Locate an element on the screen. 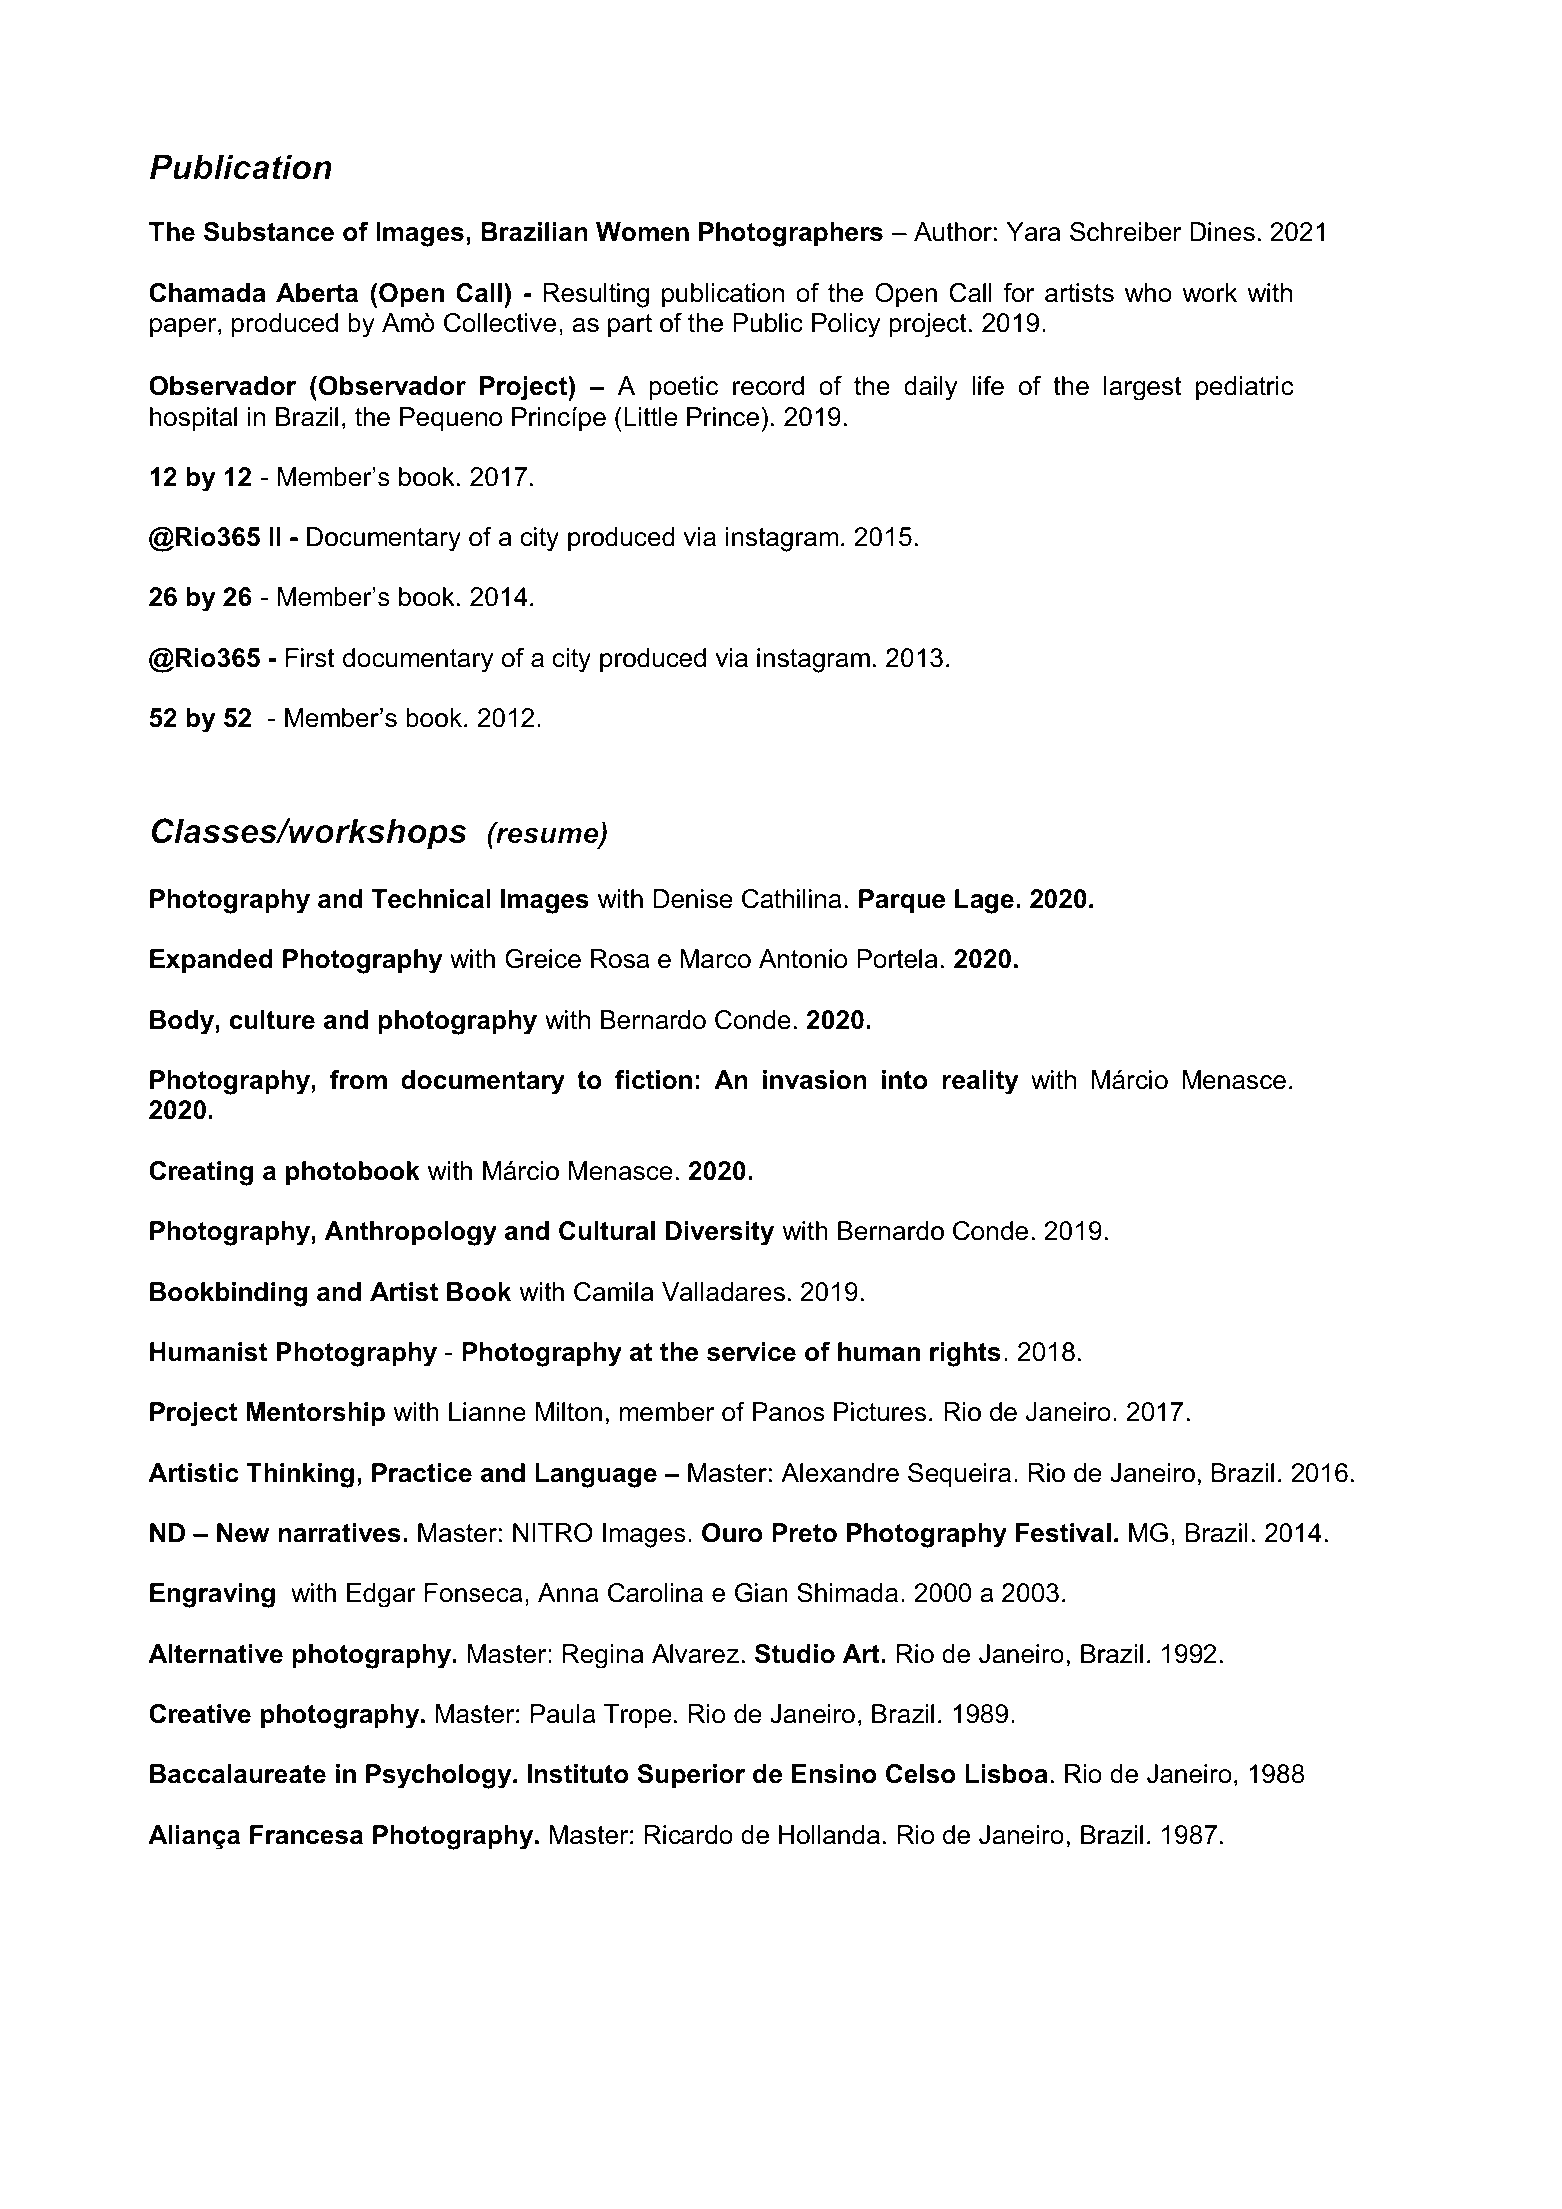 The width and height of the screenshot is (1562, 2209). Mentorship is located at coordinates (316, 1414).
